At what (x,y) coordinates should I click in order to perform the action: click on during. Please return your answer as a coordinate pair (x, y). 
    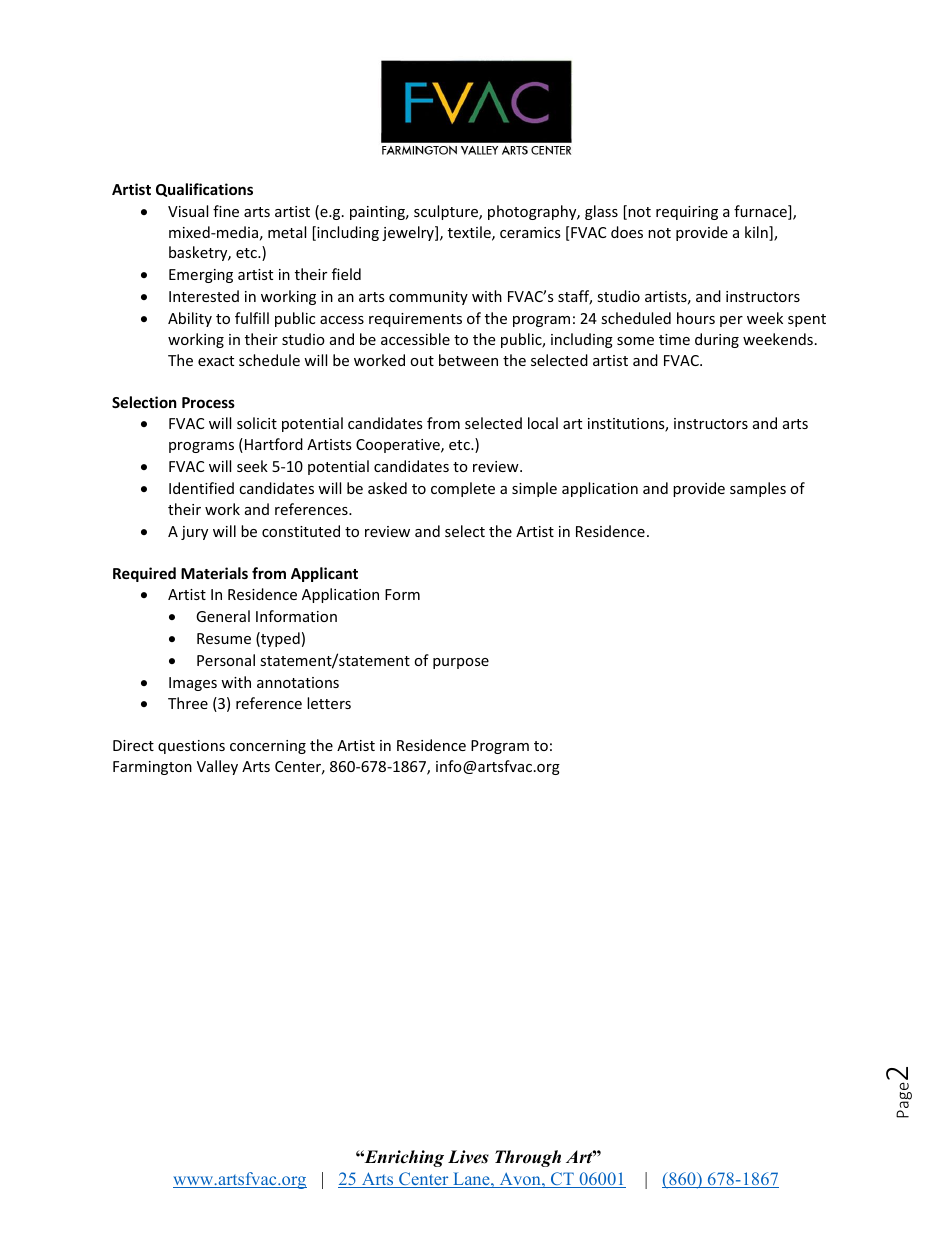
    Looking at the image, I should click on (717, 340).
